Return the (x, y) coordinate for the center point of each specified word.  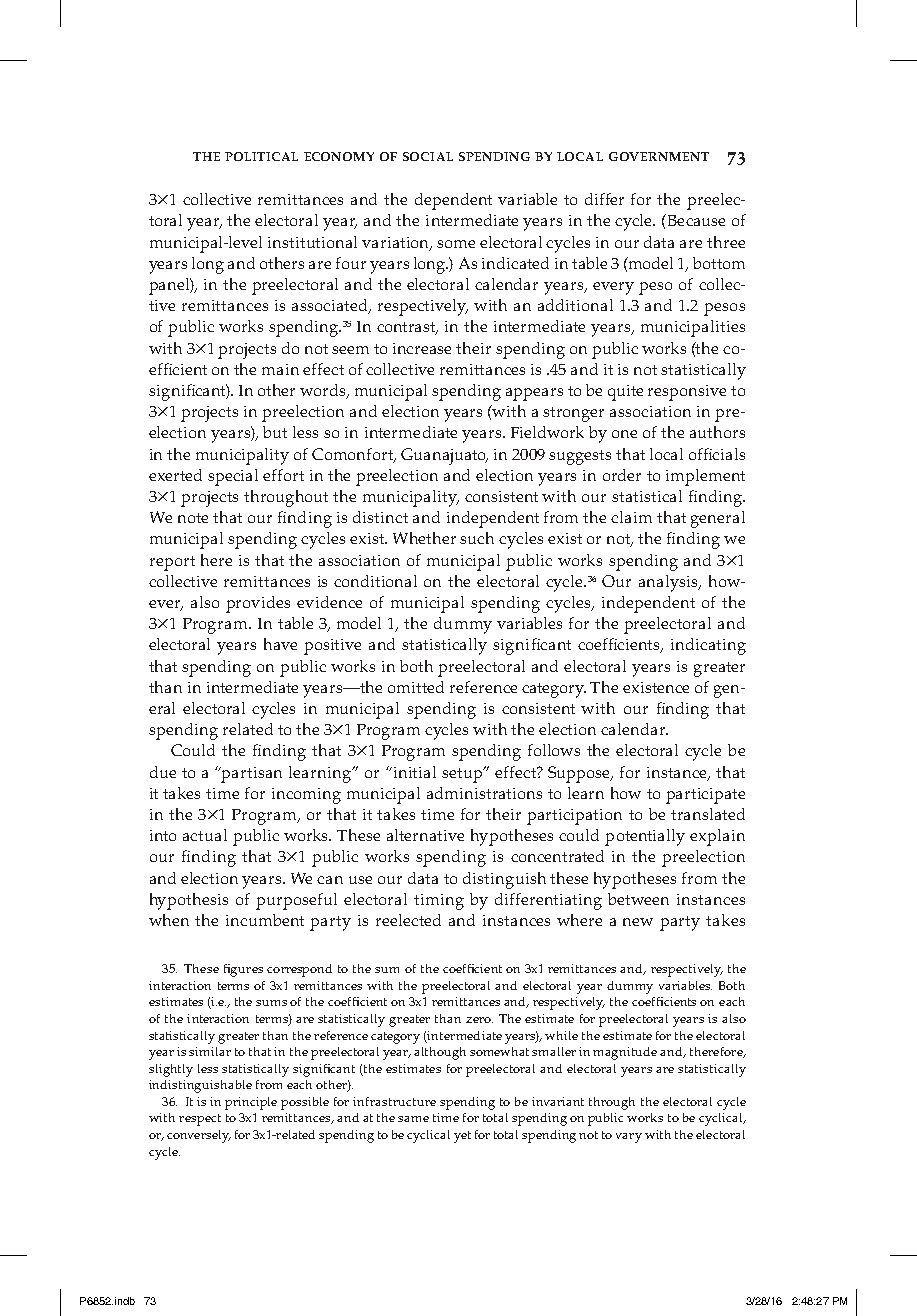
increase (422, 348)
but (275, 432)
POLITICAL (261, 156)
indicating (708, 646)
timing (439, 902)
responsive (687, 393)
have (280, 644)
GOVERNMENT (659, 156)
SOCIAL (428, 156)
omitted (416, 687)
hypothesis (189, 901)
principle (251, 1103)
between (638, 899)
